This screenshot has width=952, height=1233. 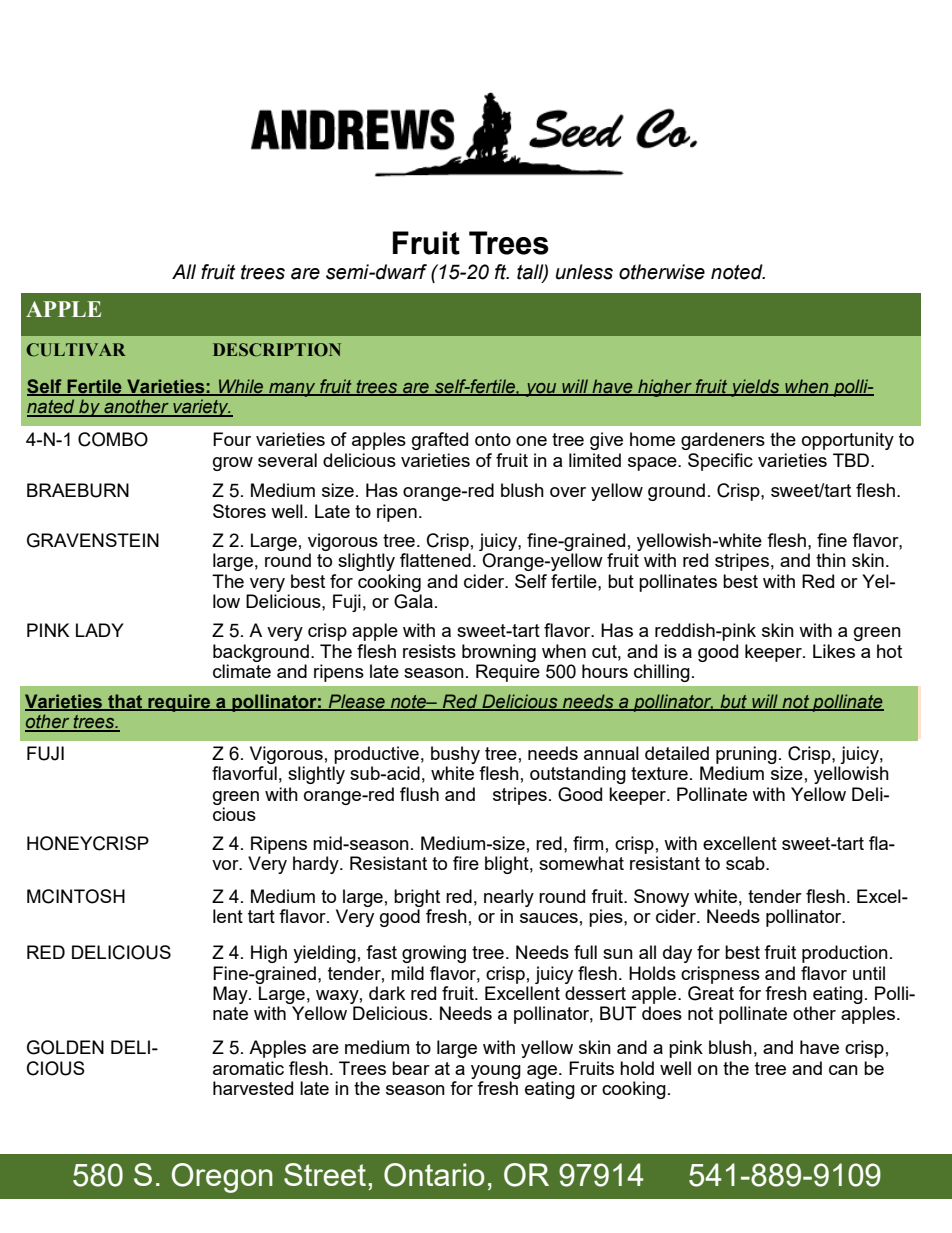 What do you see at coordinates (125, 702) in the screenshot?
I see `that` at bounding box center [125, 702].
